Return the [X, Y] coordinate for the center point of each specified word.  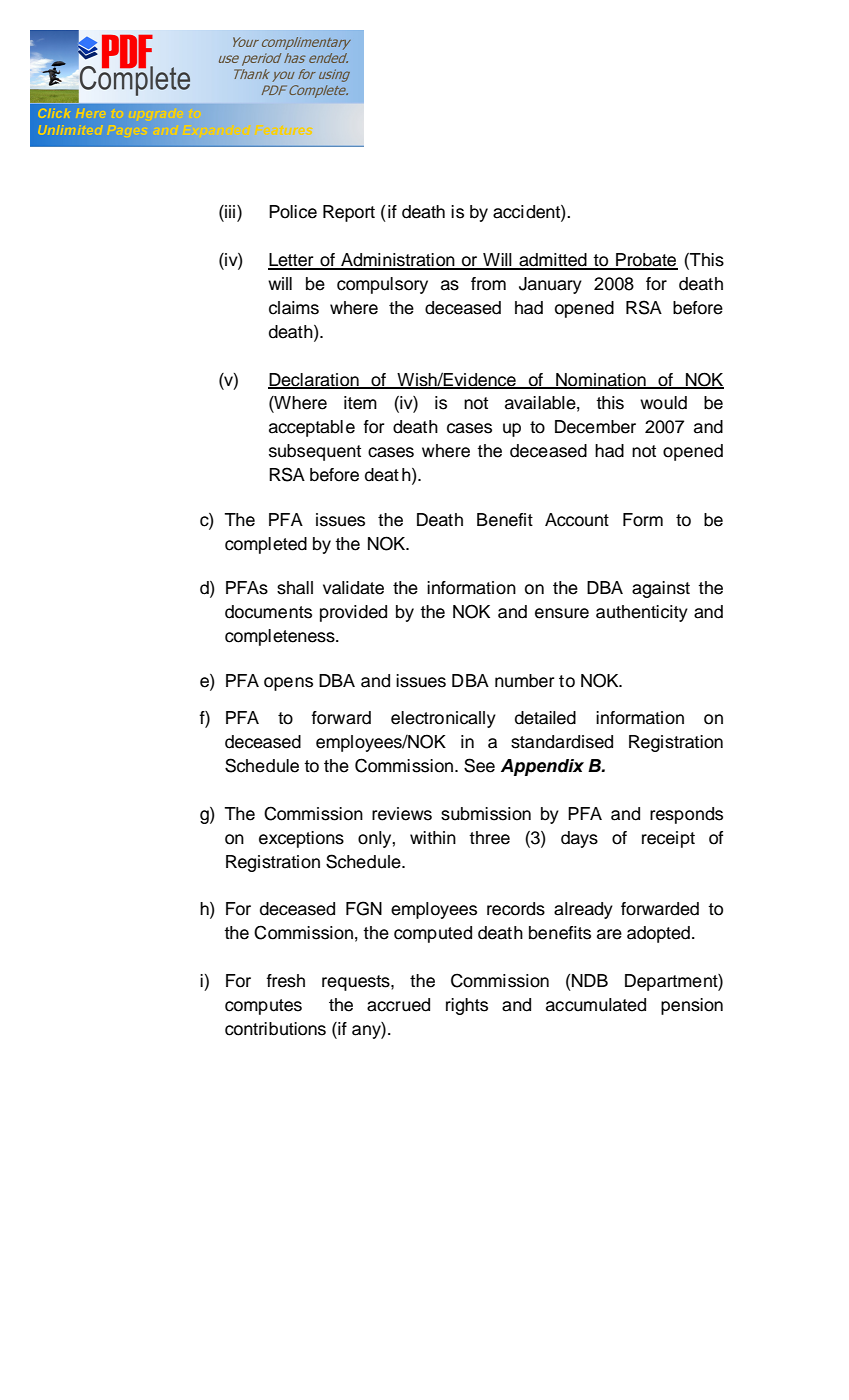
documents [268, 612]
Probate [646, 261]
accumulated [596, 1005]
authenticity [642, 613]
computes [263, 1007]
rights [467, 1006]
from [488, 284]
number [524, 681]
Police [293, 212]
